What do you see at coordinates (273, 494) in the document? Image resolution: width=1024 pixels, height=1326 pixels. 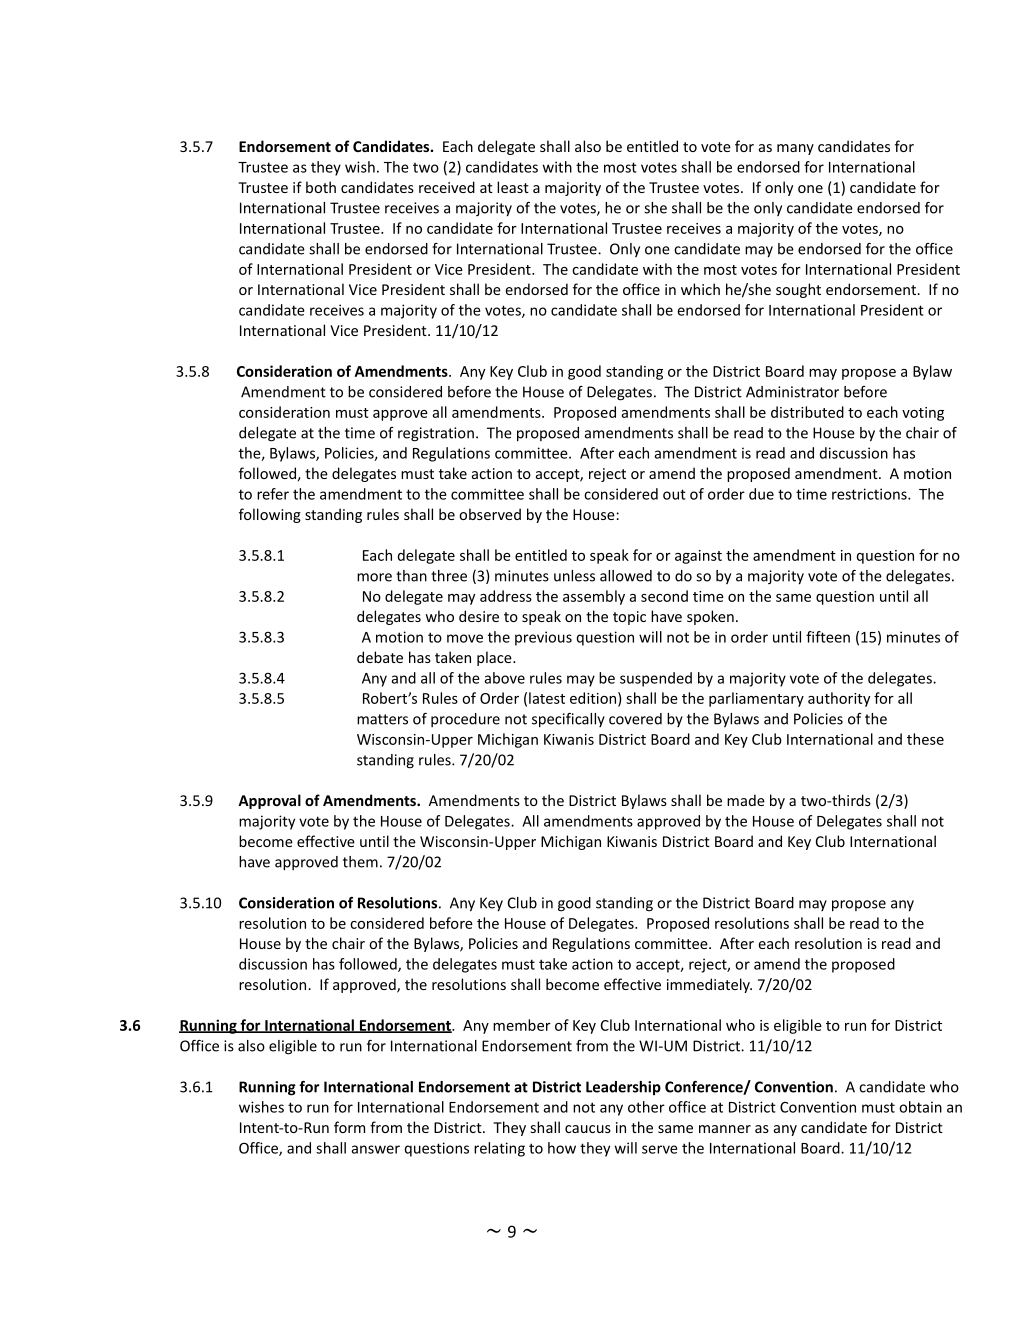 I see `refer` at bounding box center [273, 494].
